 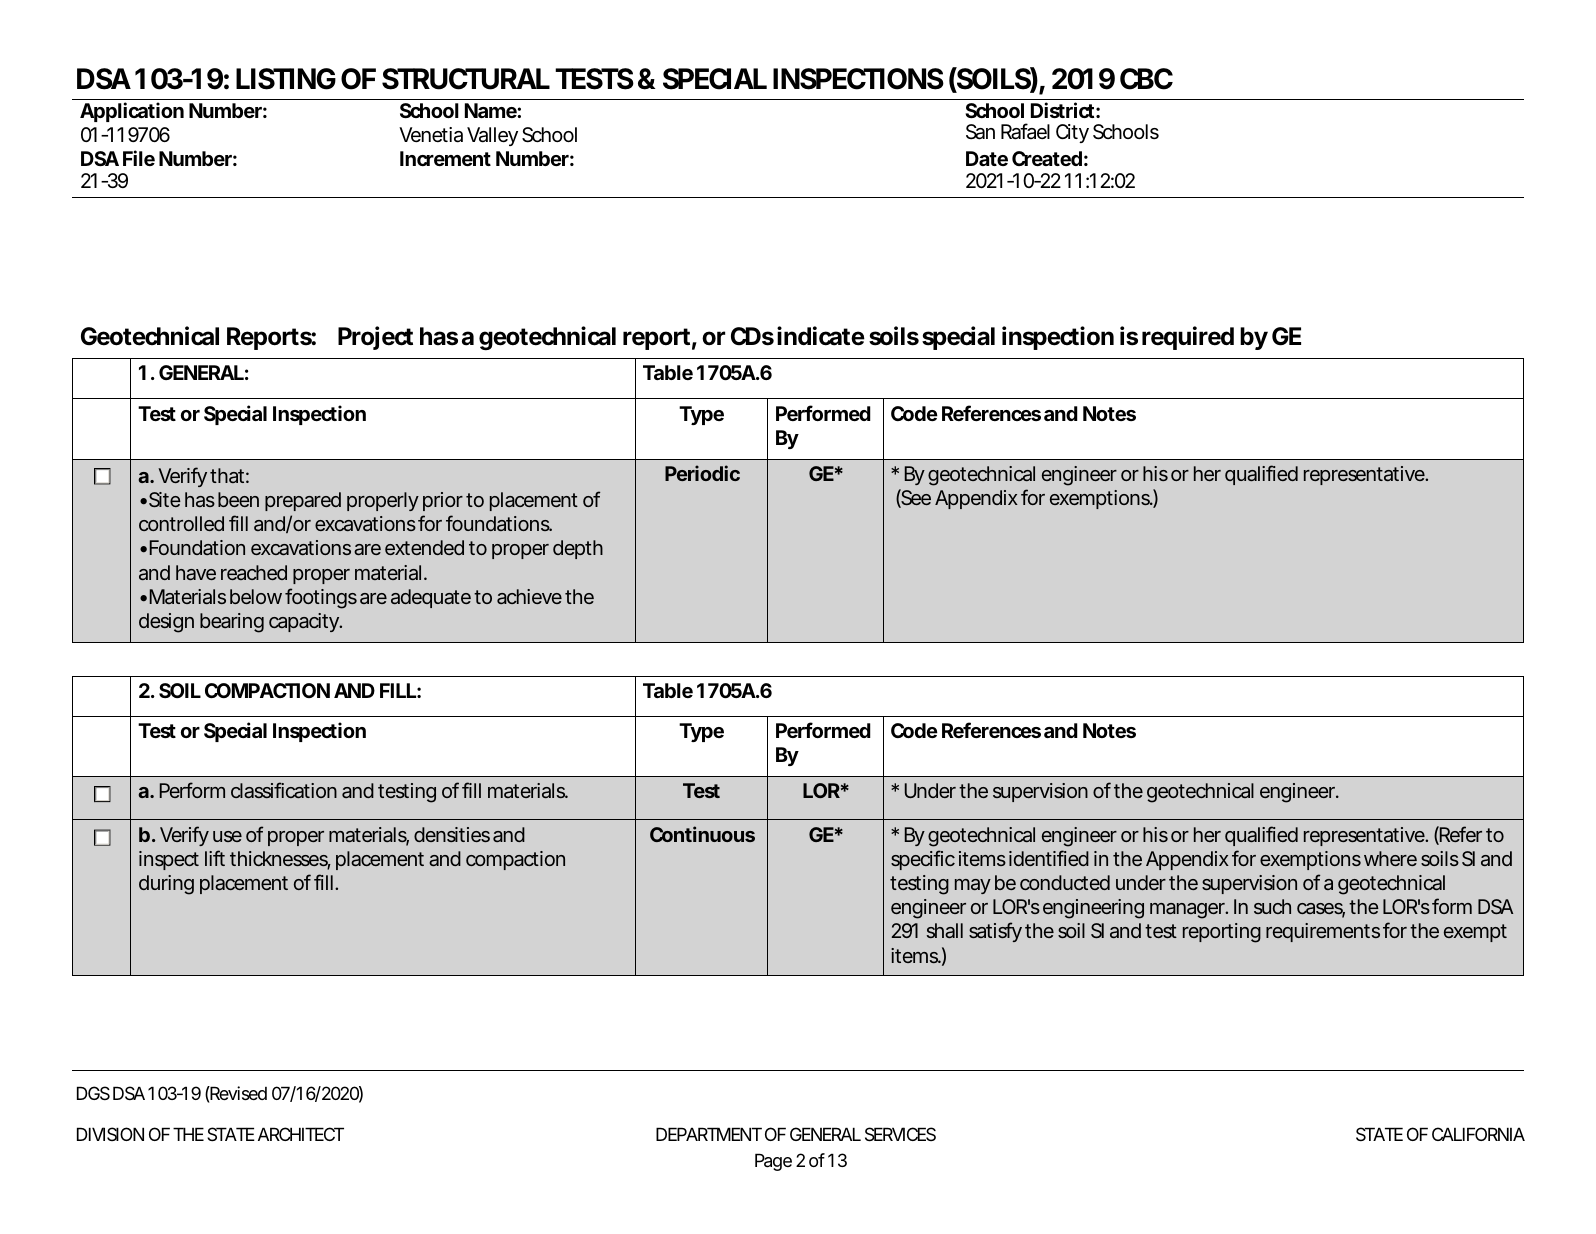 What do you see at coordinates (215, 858) in the image?
I see `lift` at bounding box center [215, 858].
